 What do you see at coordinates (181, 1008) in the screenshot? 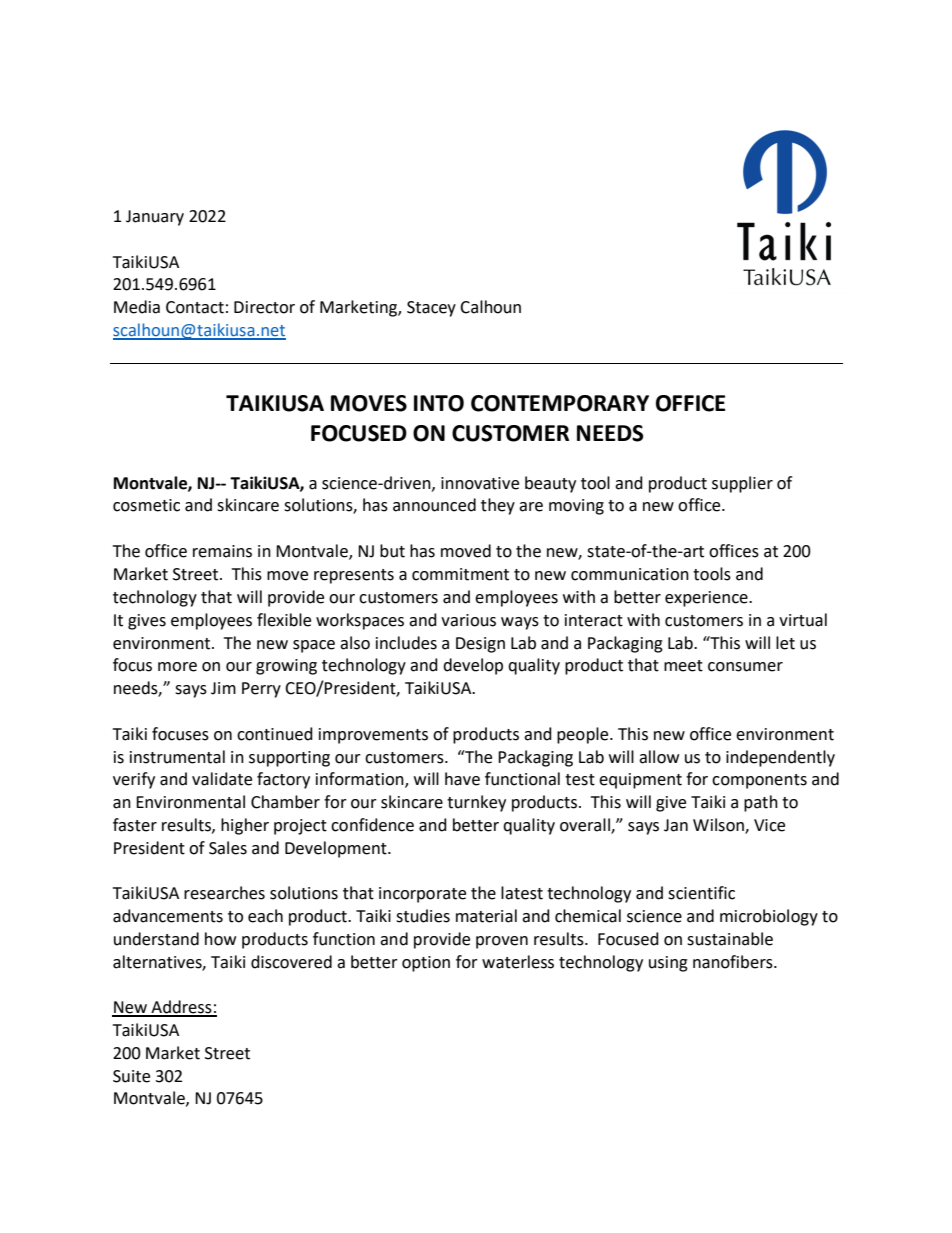
I see `Address` at bounding box center [181, 1008].
